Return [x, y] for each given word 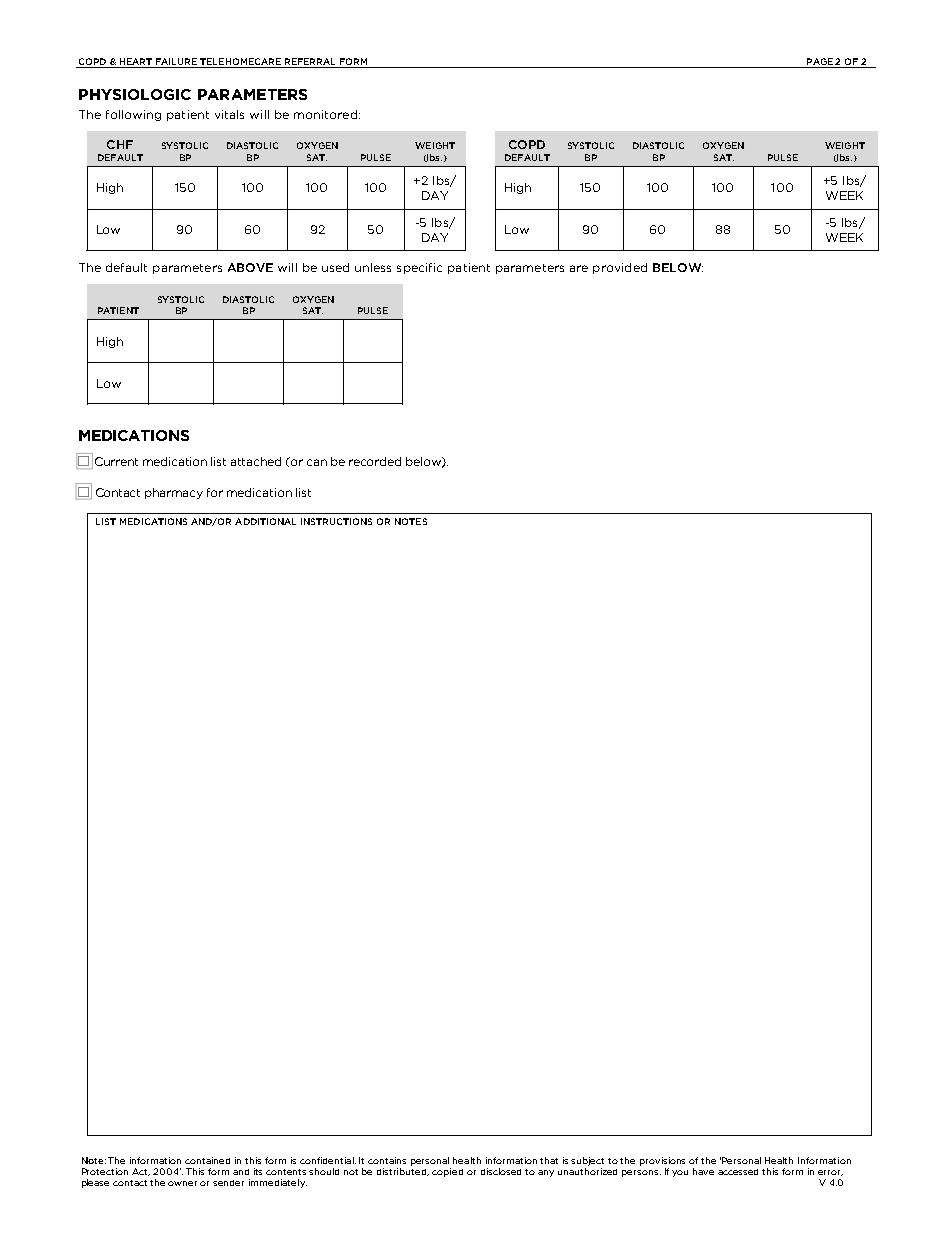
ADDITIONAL [265, 521]
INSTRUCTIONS [336, 521]
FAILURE [176, 63]
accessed [738, 1172]
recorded [375, 461]
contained [207, 1160]
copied [447, 1172]
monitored [325, 114]
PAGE [820, 63]
